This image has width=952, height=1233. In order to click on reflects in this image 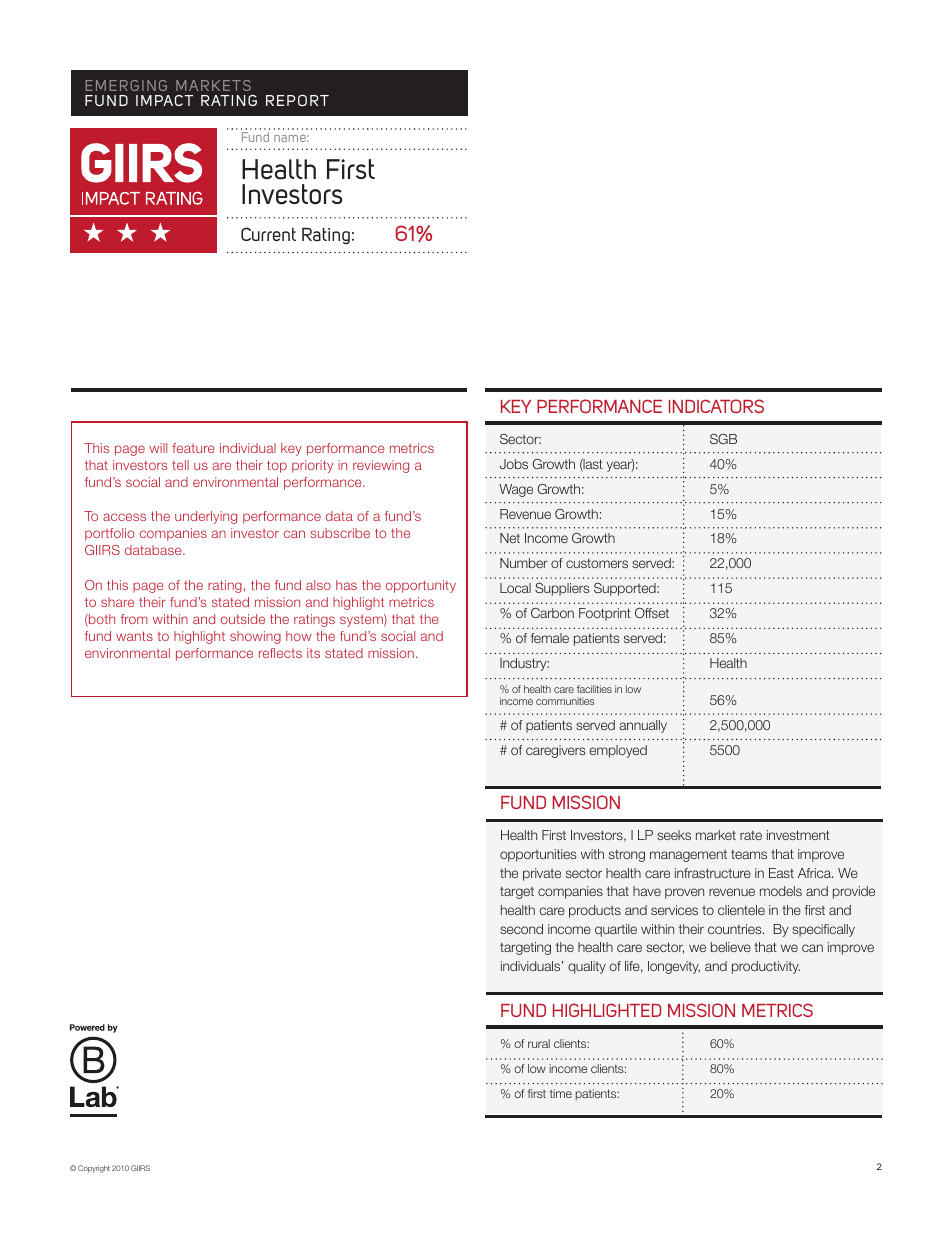, I will do `click(280, 653)`.
